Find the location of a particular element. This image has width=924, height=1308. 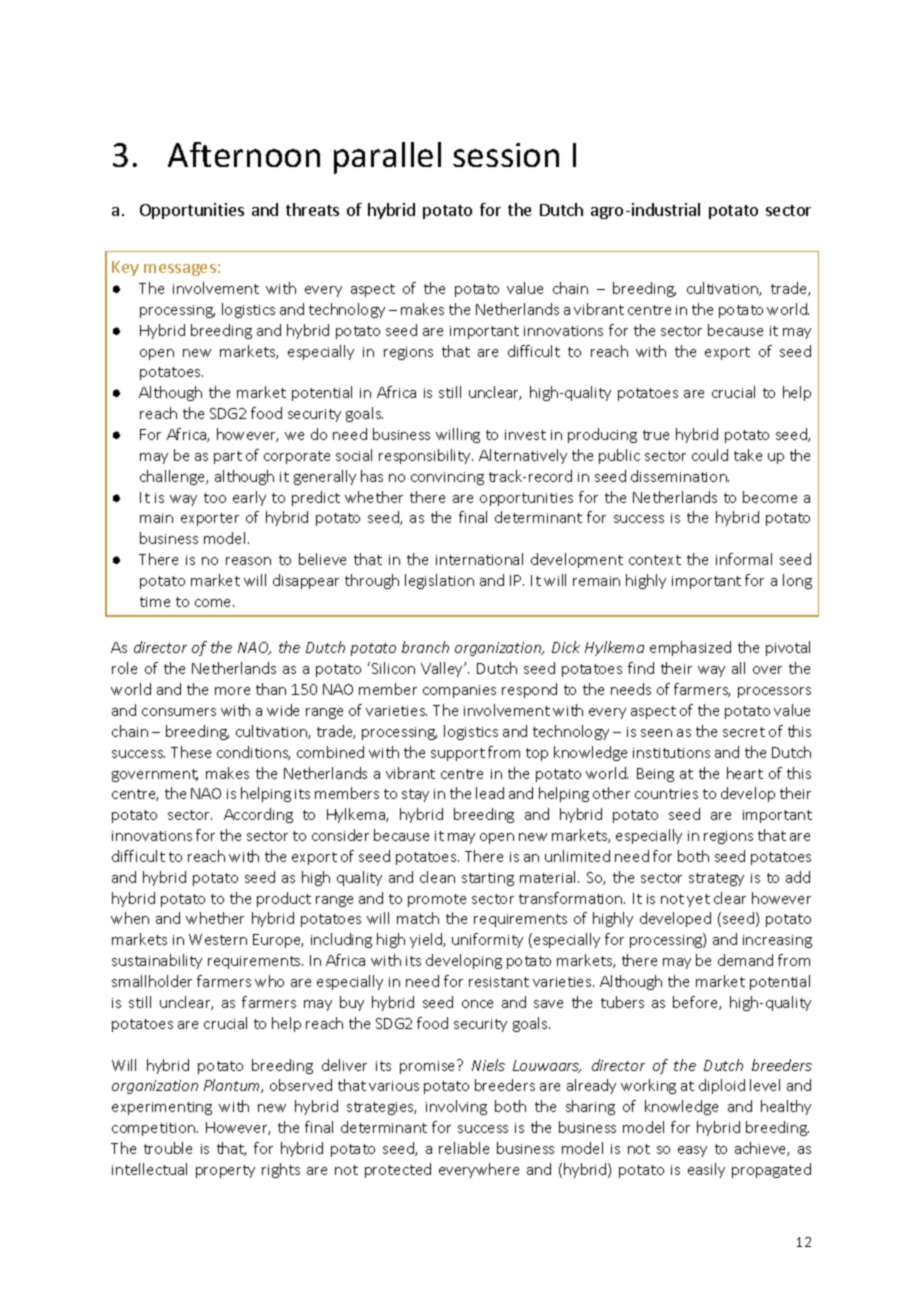

reliable is located at coordinates (464, 1148).
